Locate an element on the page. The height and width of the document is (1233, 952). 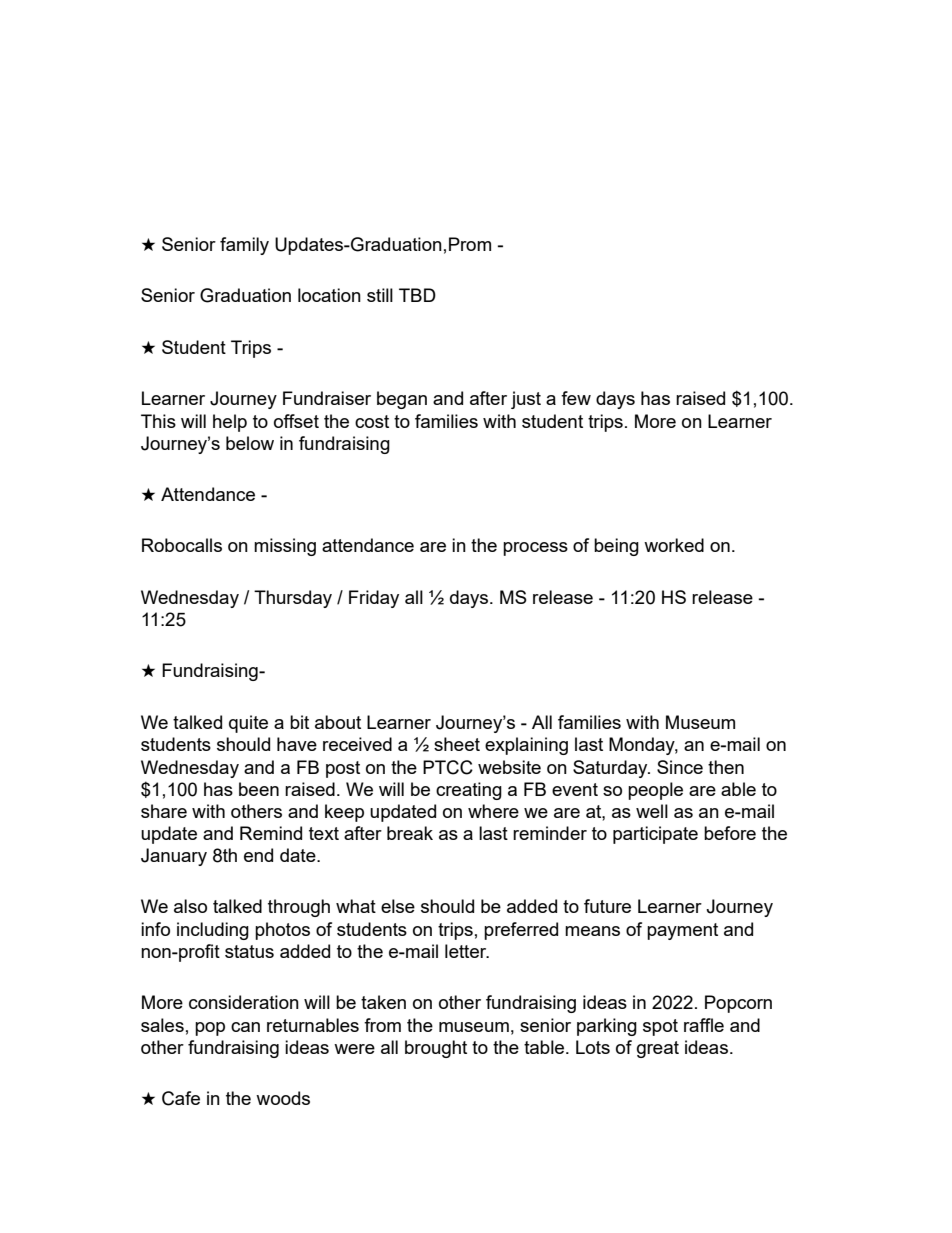
Since is located at coordinates (680, 767).
